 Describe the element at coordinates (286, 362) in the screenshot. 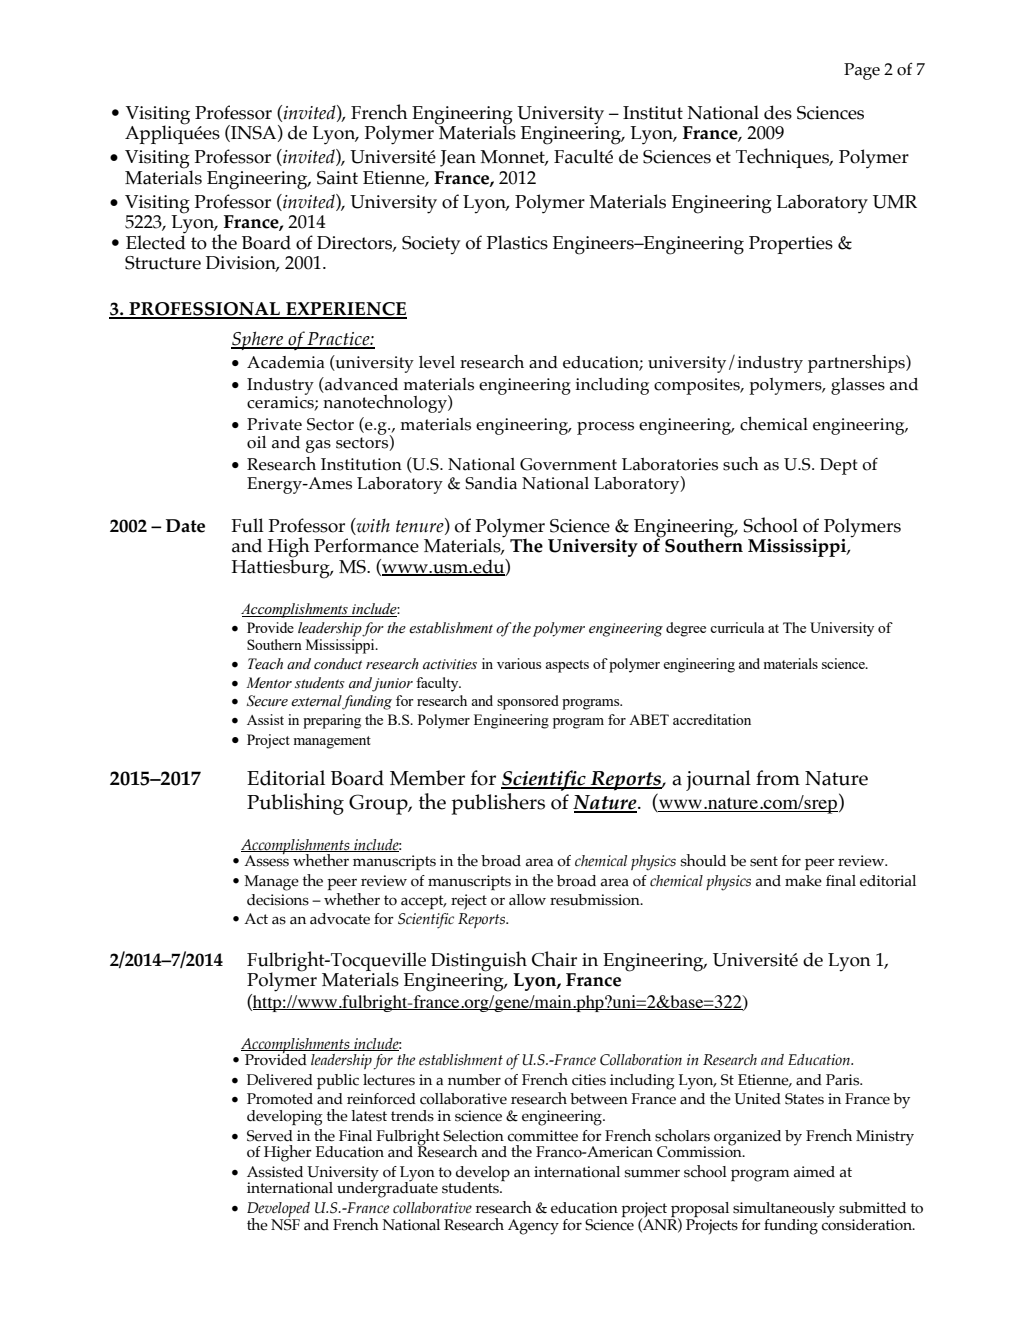

I see `Academia` at that location.
